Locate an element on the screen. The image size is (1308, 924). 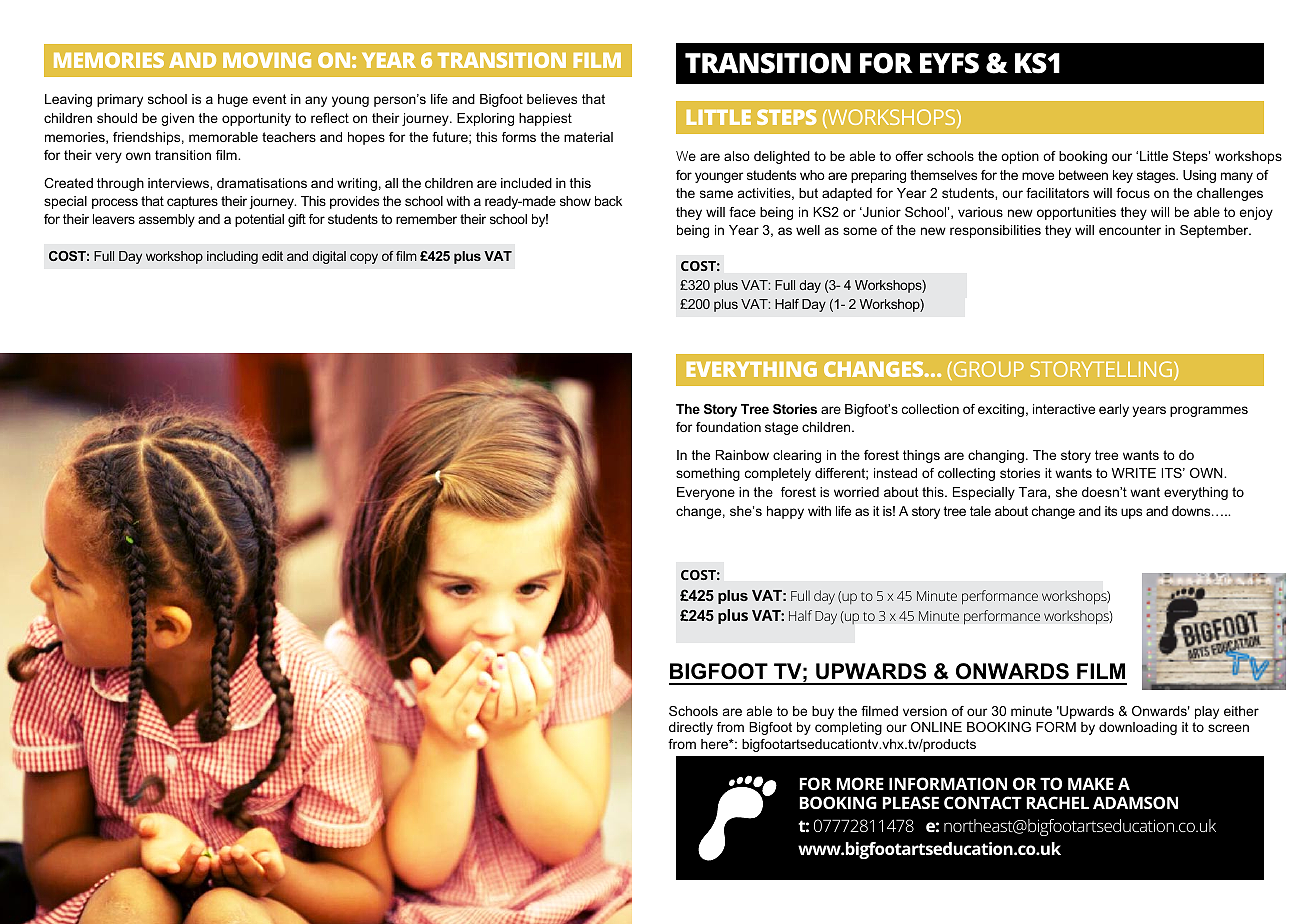
huge is located at coordinates (233, 100).
